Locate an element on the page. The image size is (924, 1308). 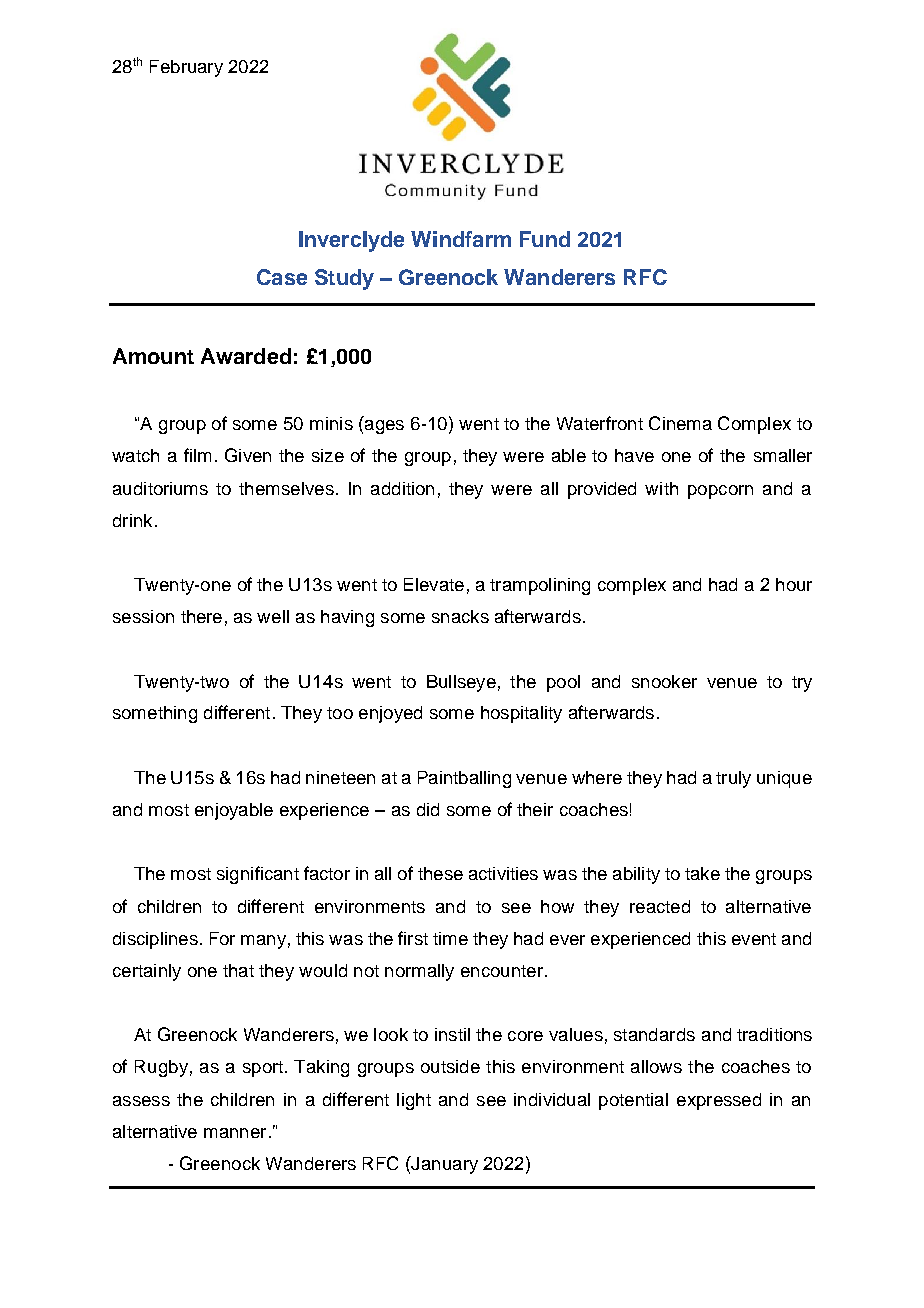
Waterfront is located at coordinates (600, 423).
